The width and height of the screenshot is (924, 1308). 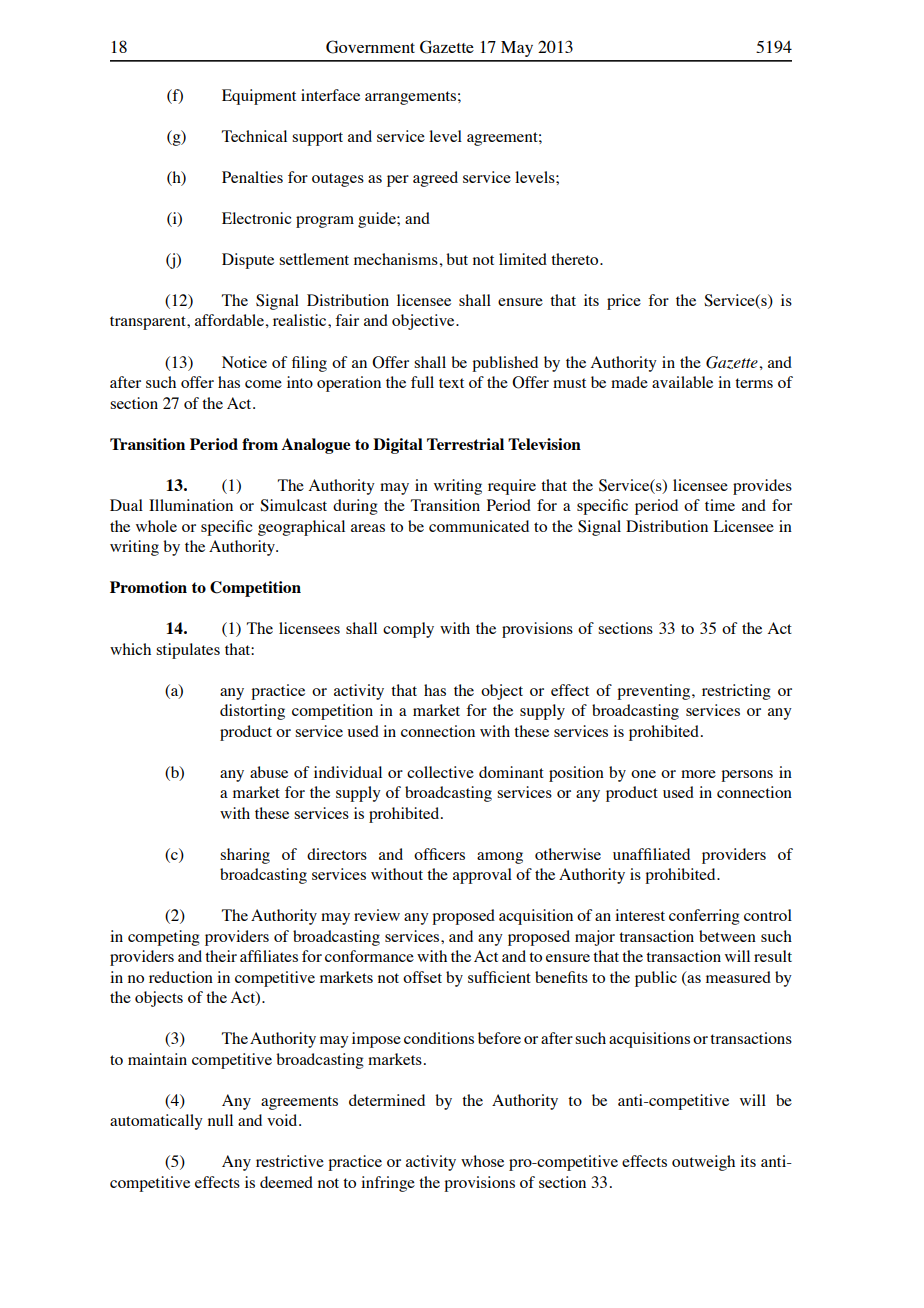 What do you see at coordinates (370, 47) in the screenshot?
I see `Government` at bounding box center [370, 47].
